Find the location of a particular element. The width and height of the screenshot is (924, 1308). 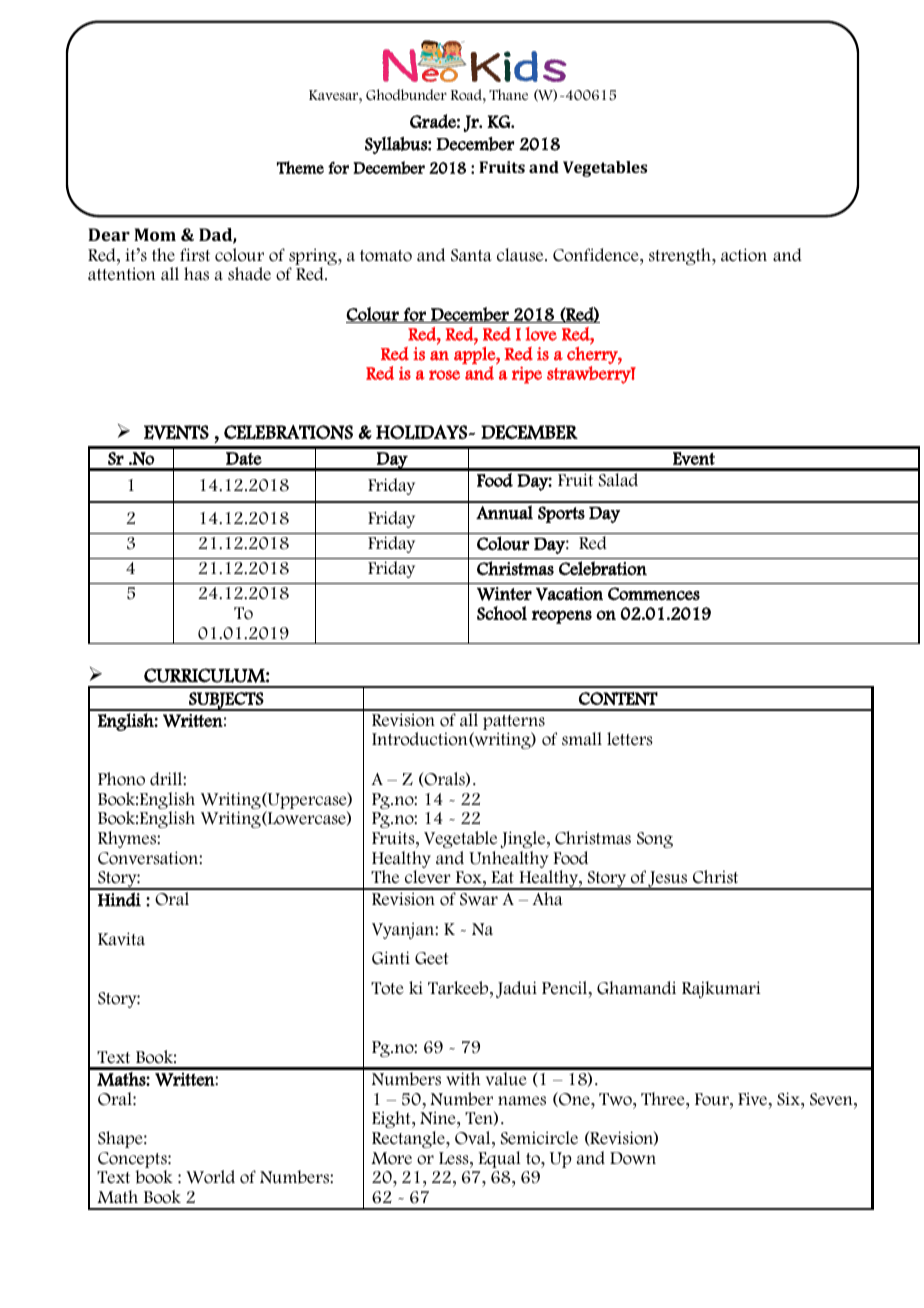

has is located at coordinates (196, 274).
